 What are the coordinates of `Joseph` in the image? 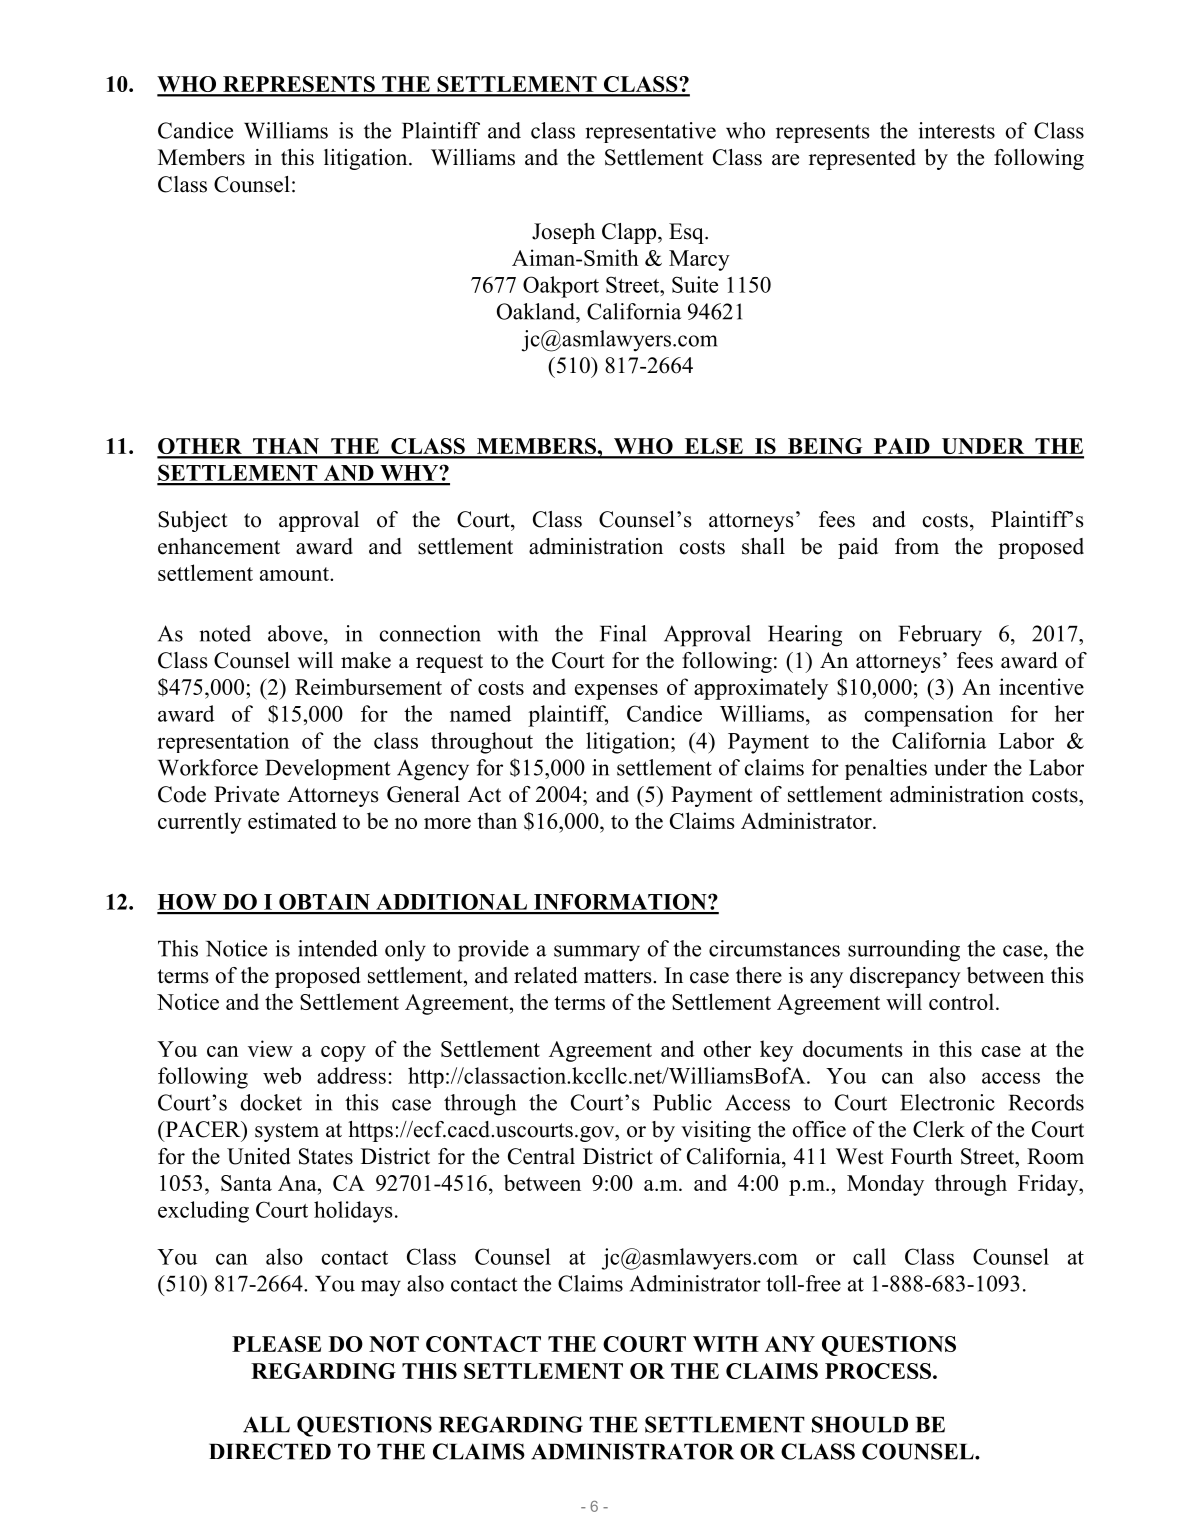 It's located at (563, 233).
